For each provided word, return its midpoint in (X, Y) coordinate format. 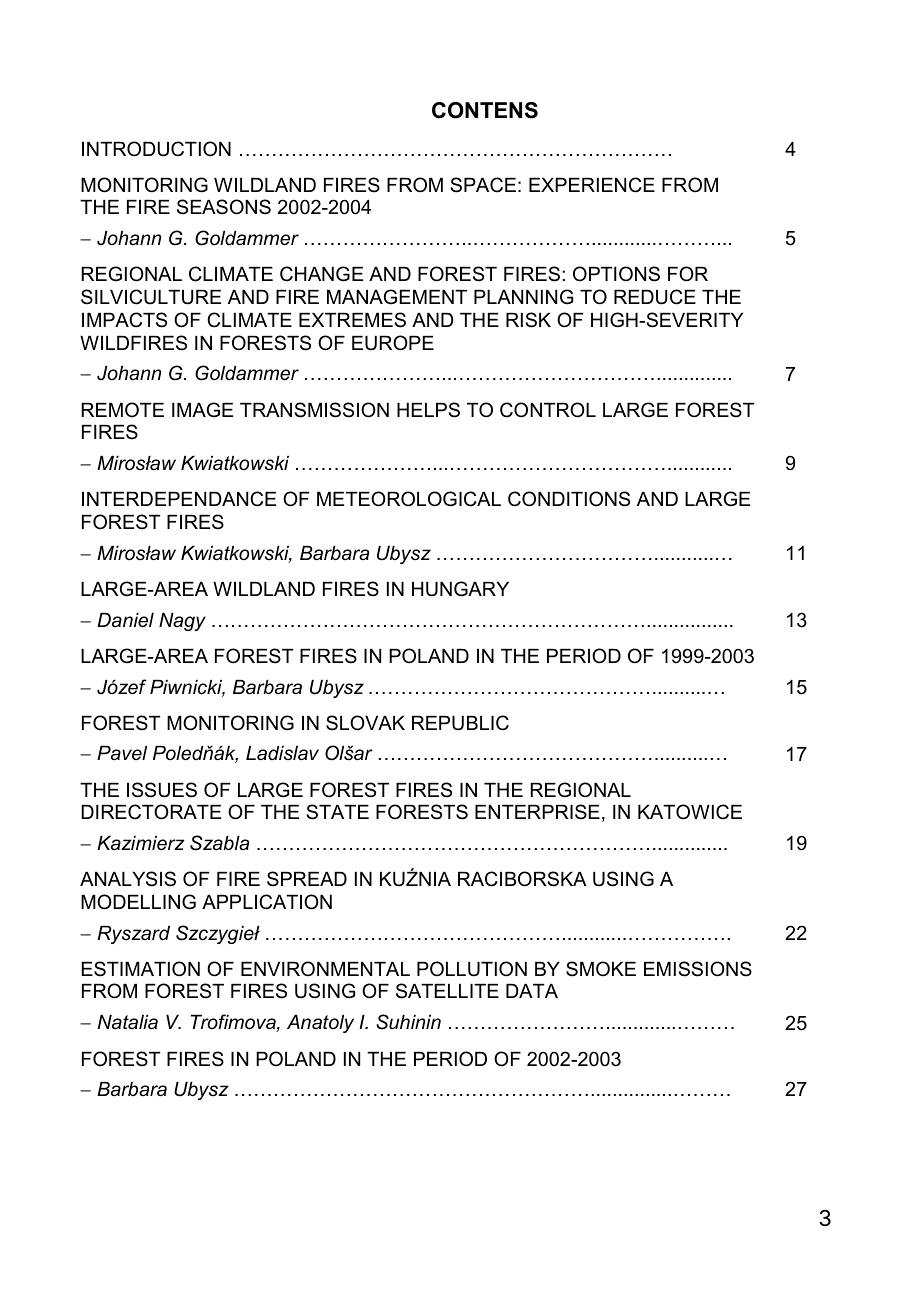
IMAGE (202, 410)
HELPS (428, 410)
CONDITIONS (569, 499)
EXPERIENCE (592, 185)
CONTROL (548, 410)
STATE (337, 812)
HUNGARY (460, 589)
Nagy (182, 622)
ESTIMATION (141, 969)
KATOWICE (690, 812)
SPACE (483, 185)
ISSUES (162, 790)
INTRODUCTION (156, 149)
